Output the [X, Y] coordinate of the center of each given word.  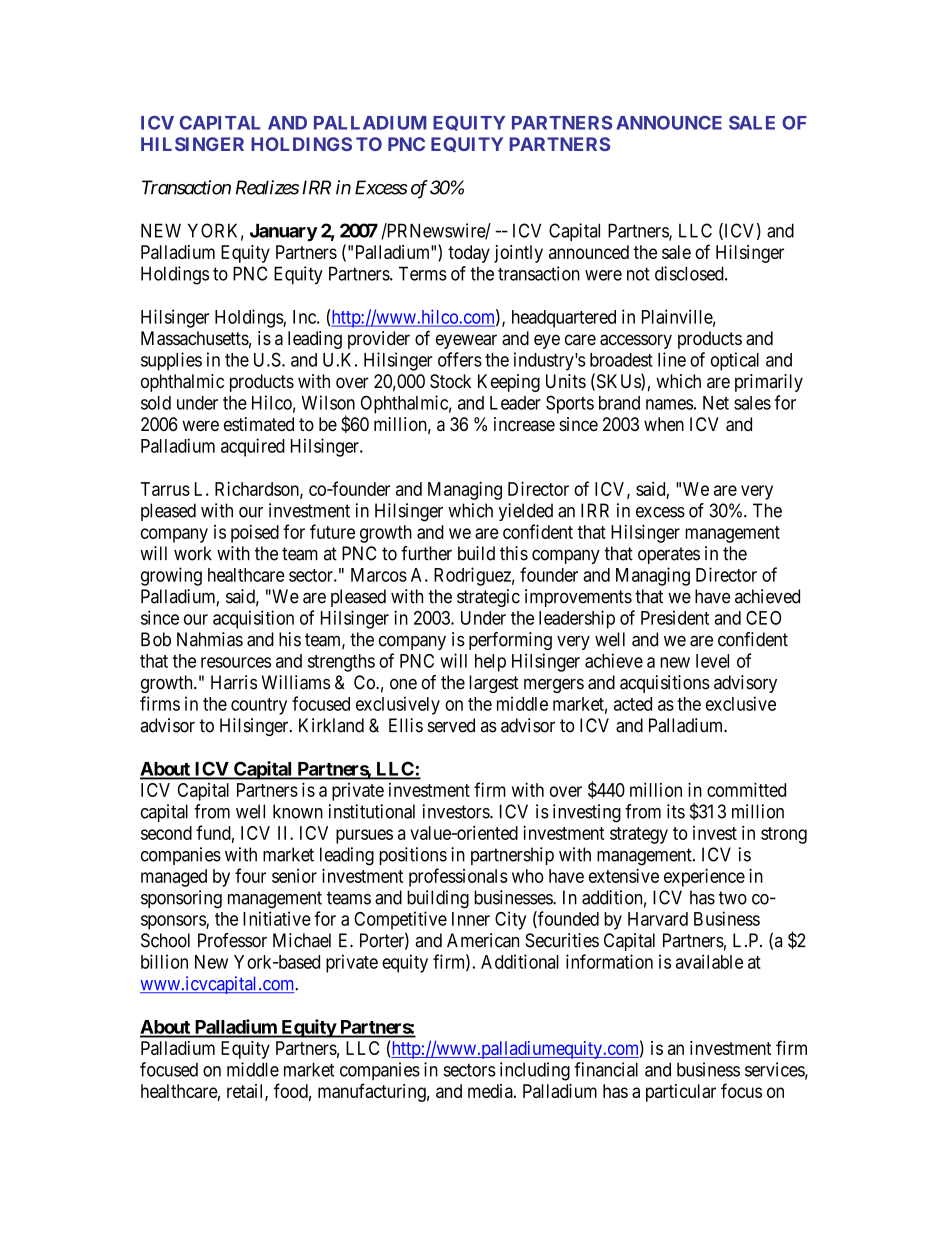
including [535, 1071]
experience [704, 877]
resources [236, 662]
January [284, 232]
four [250, 875]
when [664, 424]
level [712, 661]
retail [246, 1092]
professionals [458, 877]
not [638, 274]
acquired [253, 447]
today [469, 254]
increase [524, 424]
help [490, 663]
